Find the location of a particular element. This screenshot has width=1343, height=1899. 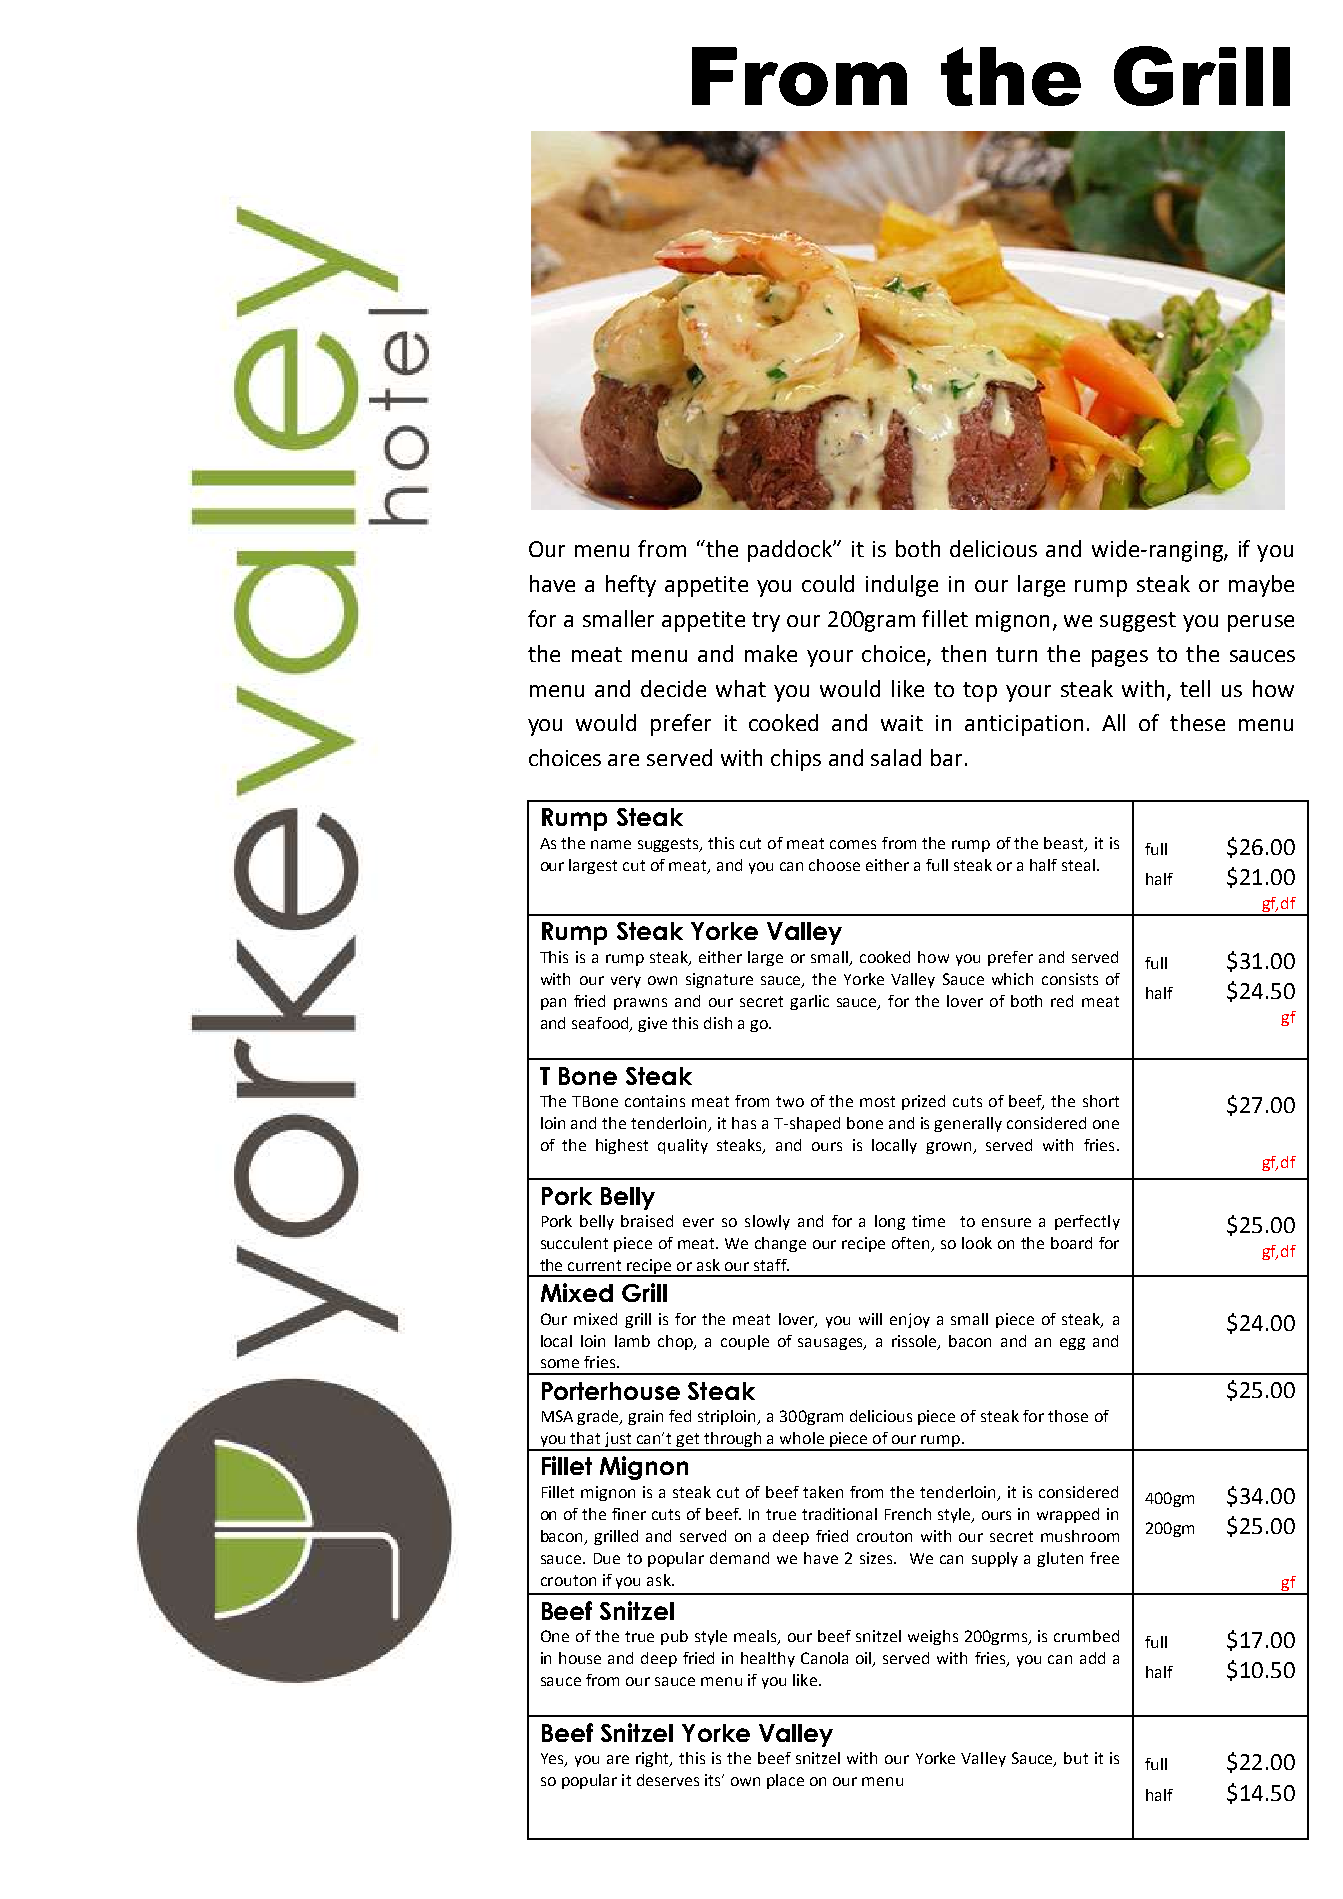

pages is located at coordinates (1120, 658).
